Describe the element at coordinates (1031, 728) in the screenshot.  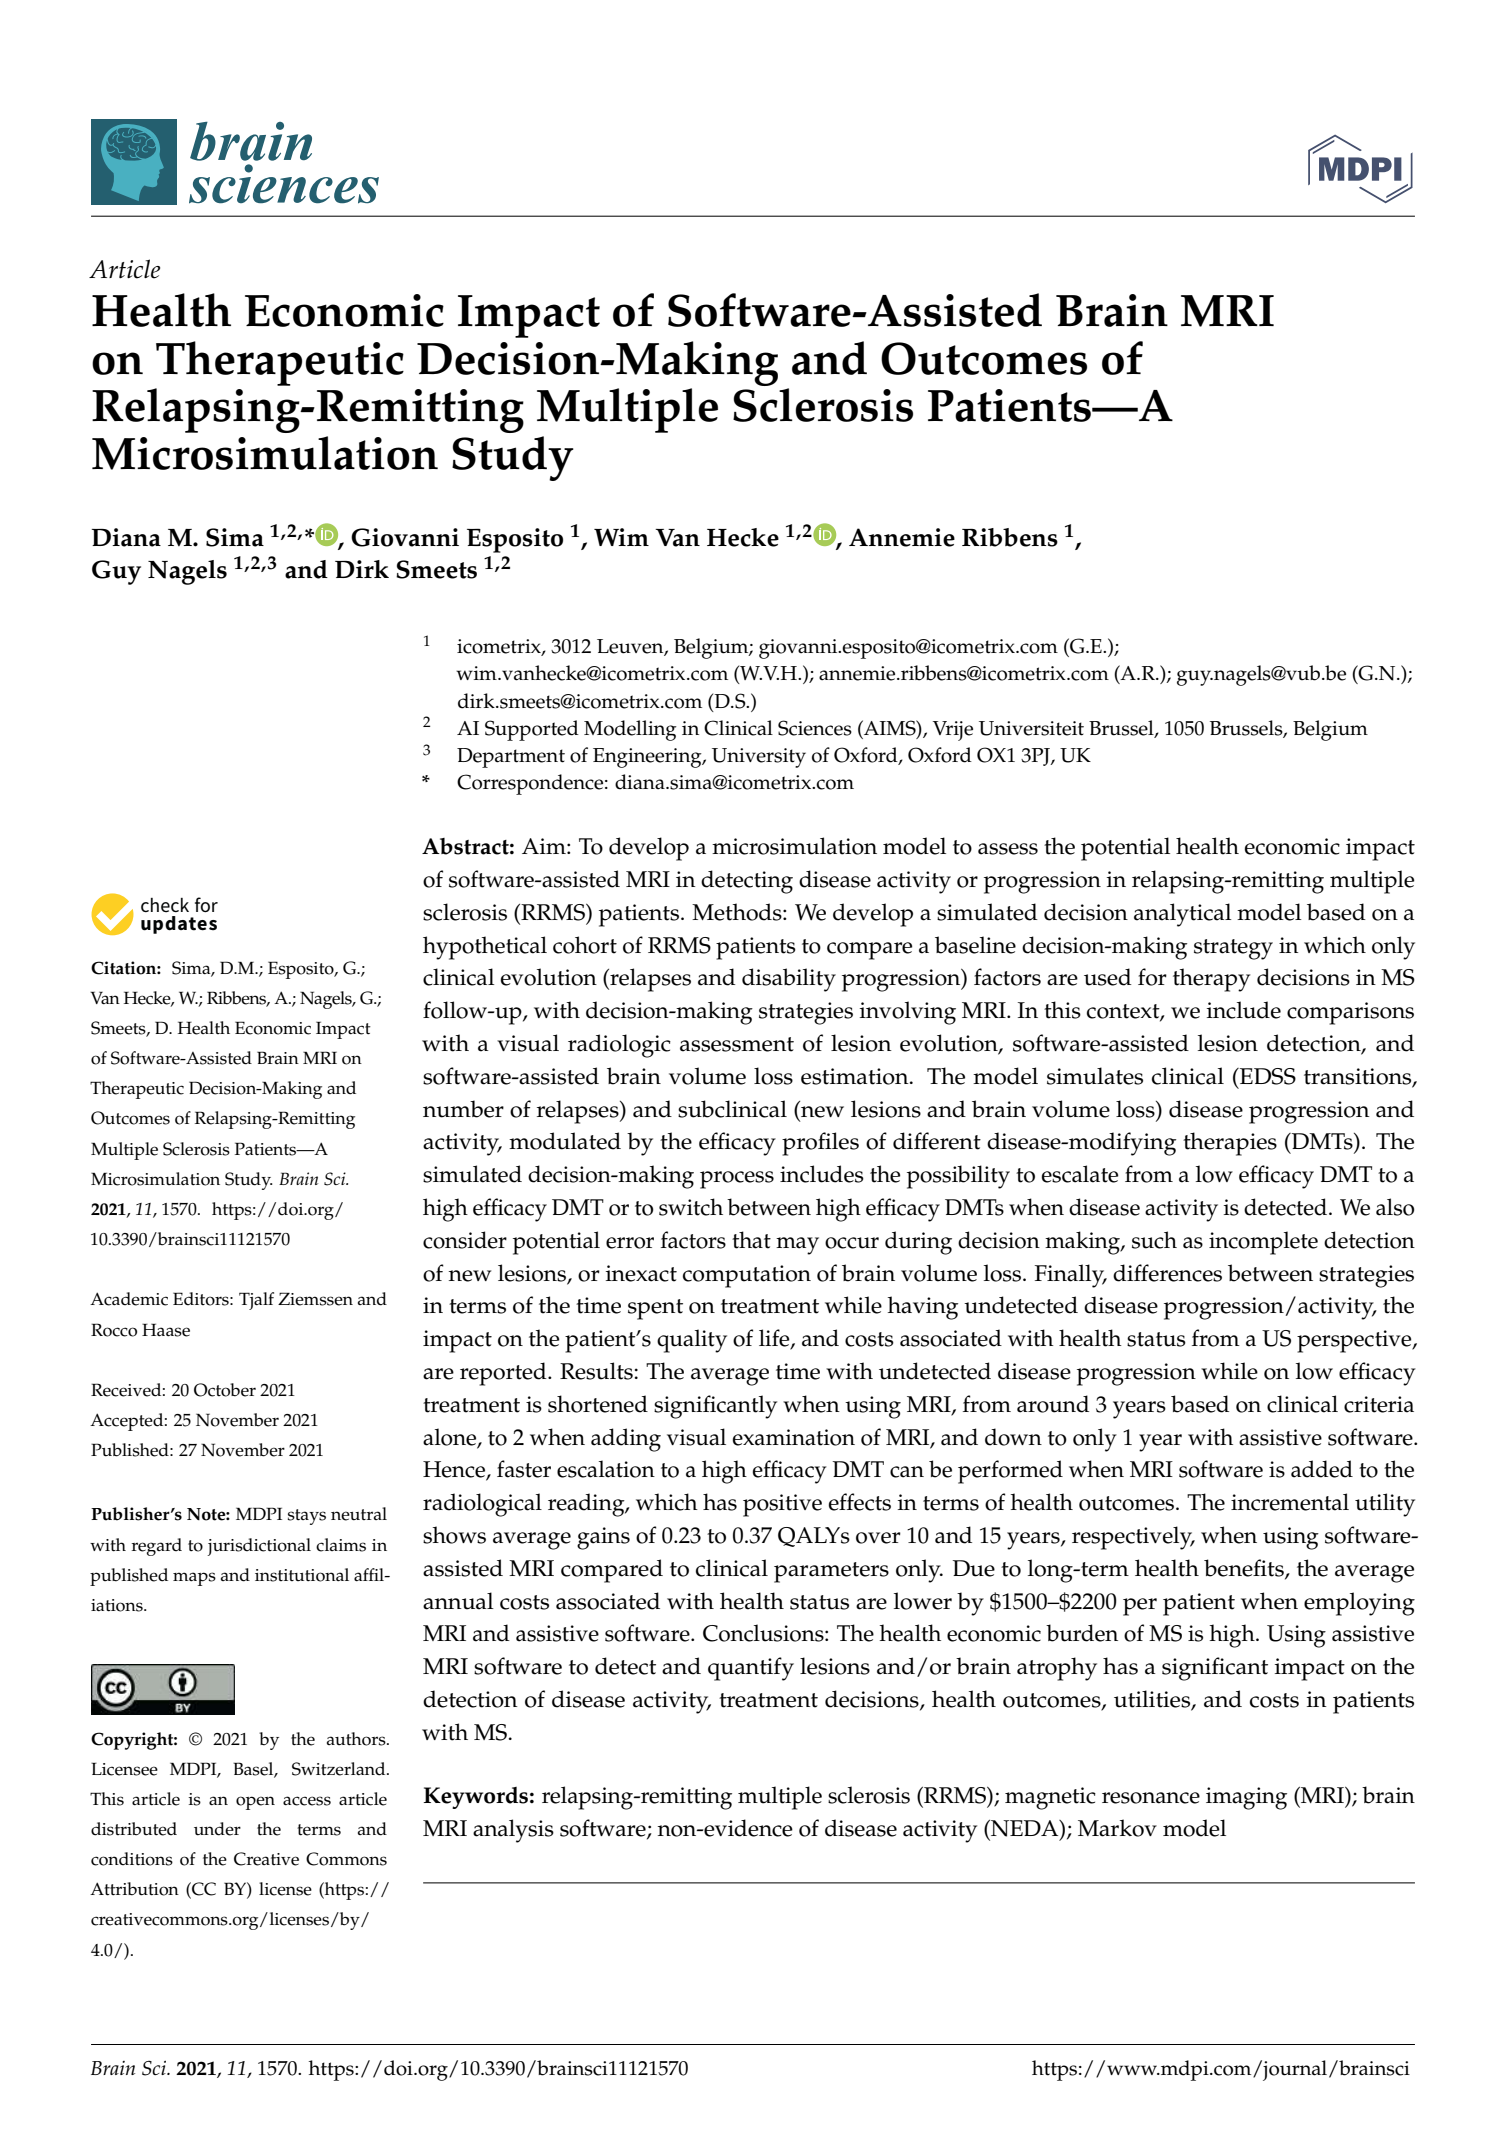
I see `Universiteit` at that location.
